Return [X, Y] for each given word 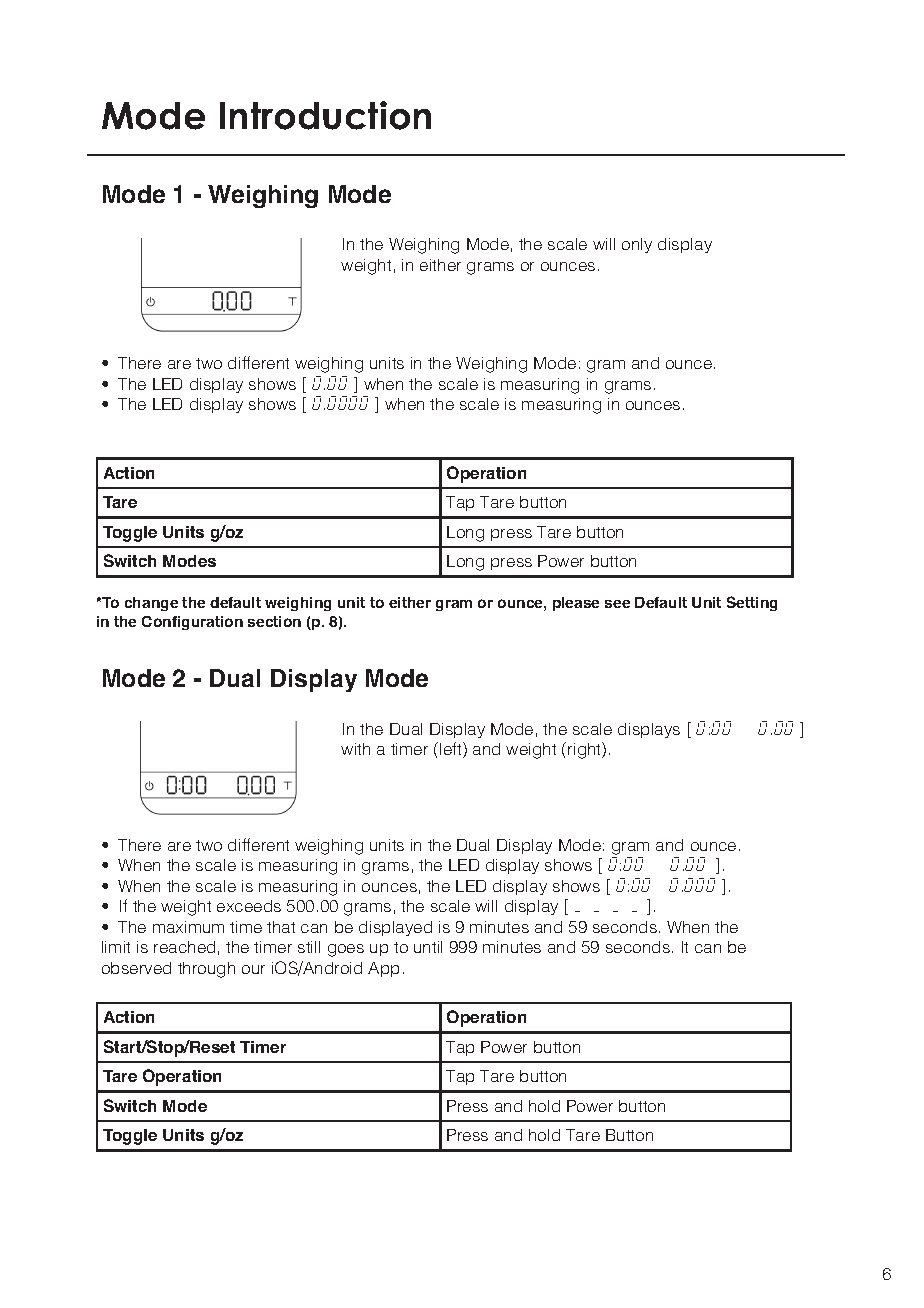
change [151, 604]
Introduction [325, 115]
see [617, 604]
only [637, 245]
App [383, 969]
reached [184, 947]
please [576, 604]
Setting [752, 603]
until [428, 947]
